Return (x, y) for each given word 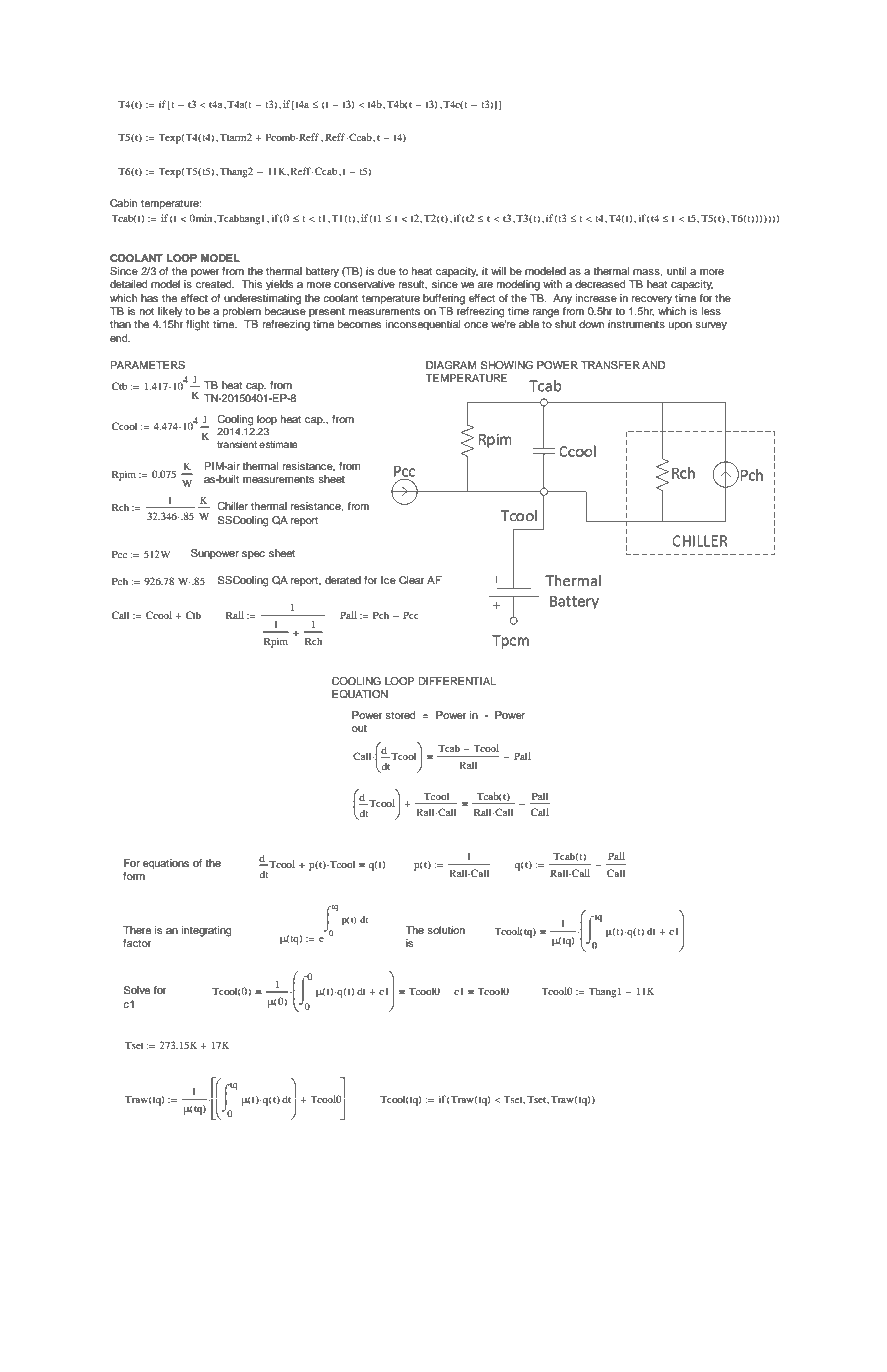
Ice (388, 580)
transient (237, 444)
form (134, 876)
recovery (652, 300)
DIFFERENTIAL (457, 681)
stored (400, 715)
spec (253, 555)
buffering (444, 299)
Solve (137, 990)
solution (446, 930)
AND (653, 365)
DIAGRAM (451, 365)
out (359, 728)
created (215, 284)
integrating (207, 931)
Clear (412, 580)
